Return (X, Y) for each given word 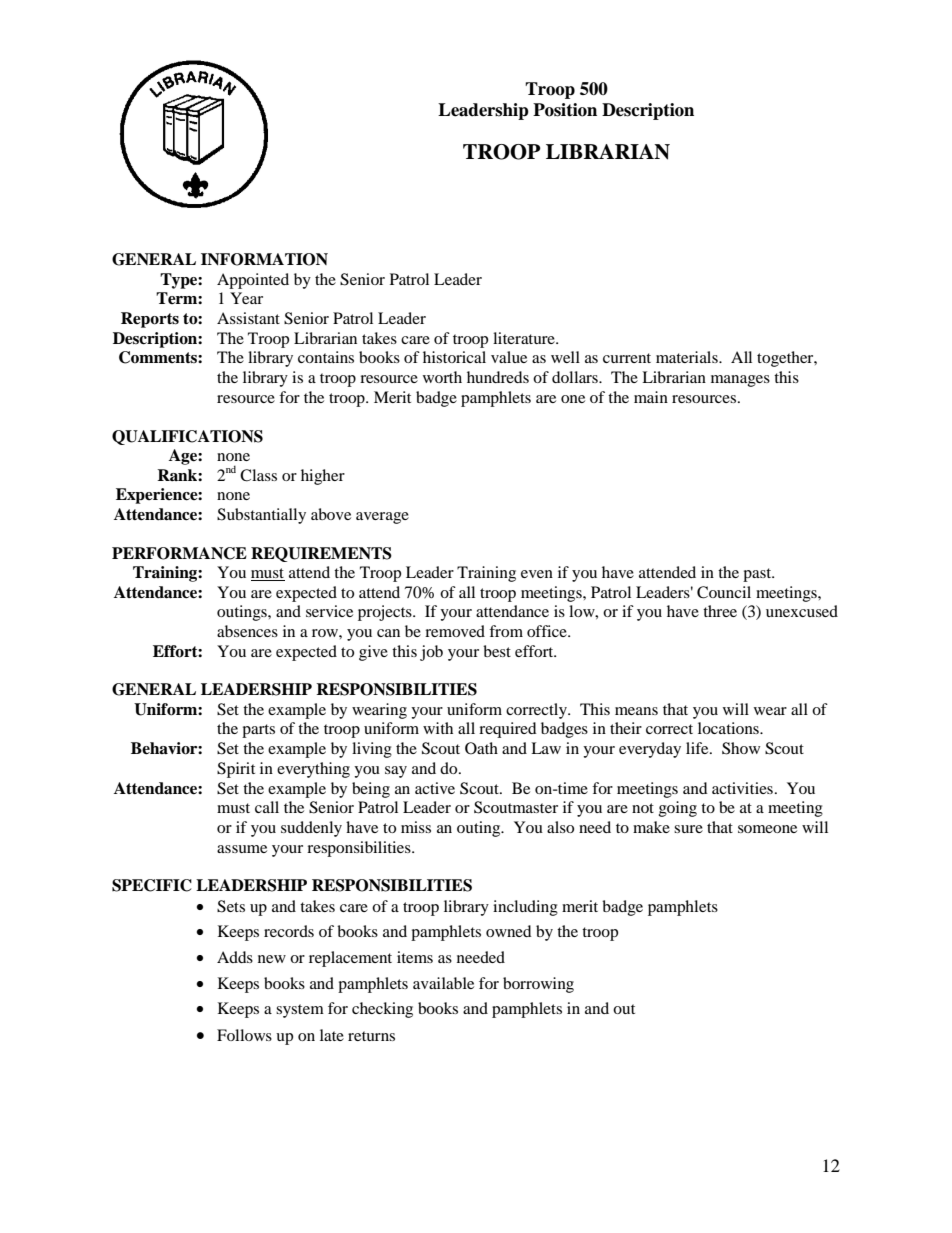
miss (416, 827)
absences (247, 631)
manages (740, 381)
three (720, 611)
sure (688, 829)
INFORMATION (264, 259)
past (758, 575)
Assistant (248, 318)
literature (525, 338)
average (382, 518)
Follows (244, 1035)
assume (242, 849)
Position (565, 110)
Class (258, 475)
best (497, 651)
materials (688, 357)
